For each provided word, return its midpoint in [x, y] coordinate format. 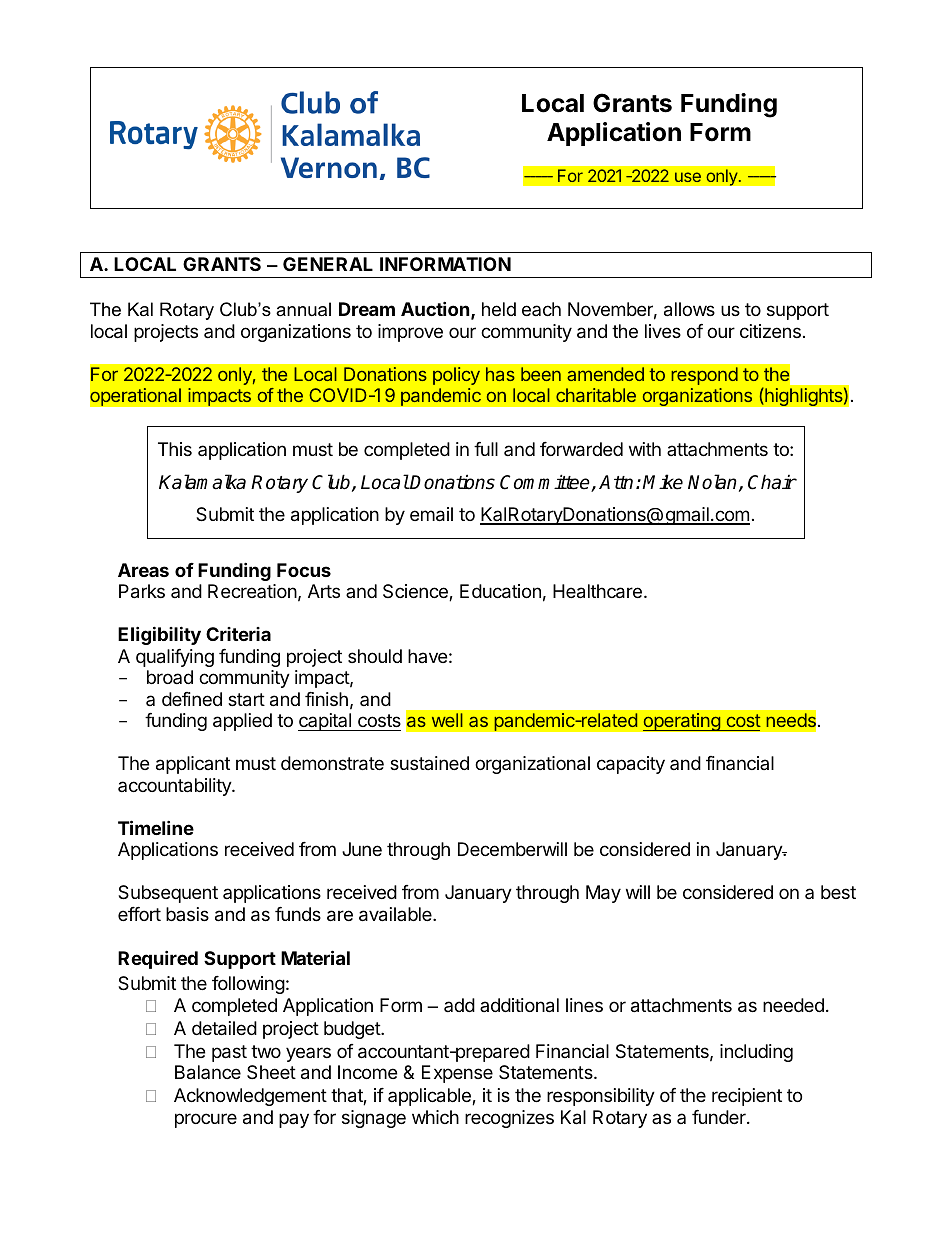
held [499, 309]
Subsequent [168, 894]
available [396, 914]
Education [500, 591]
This [175, 449]
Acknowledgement [250, 1097]
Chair [772, 482]
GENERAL [328, 264]
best [838, 892]
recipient [747, 1097]
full [486, 449]
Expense [457, 1074]
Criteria [238, 634]
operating [682, 722]
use [688, 177]
